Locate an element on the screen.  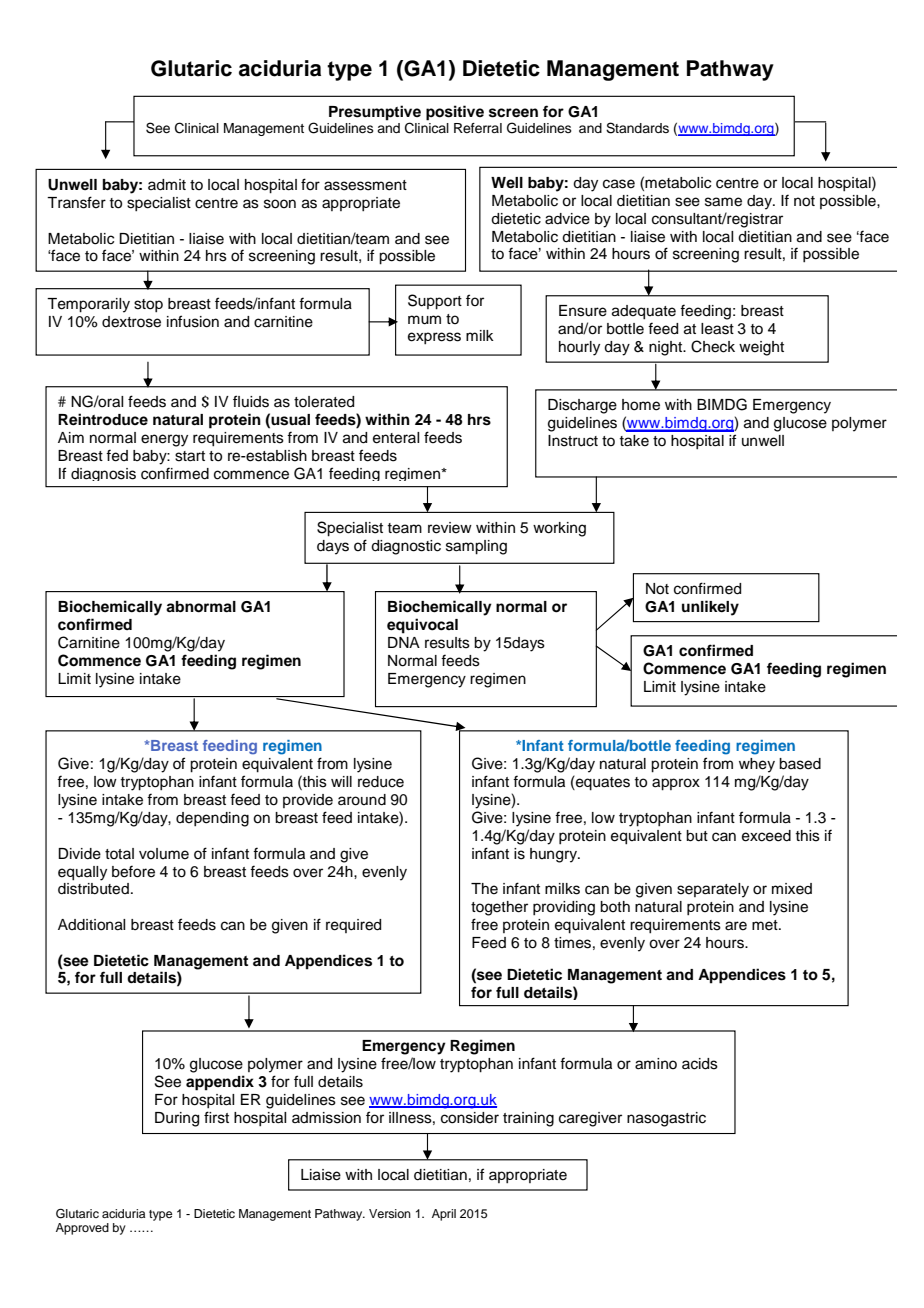
volume is located at coordinates (164, 854).
